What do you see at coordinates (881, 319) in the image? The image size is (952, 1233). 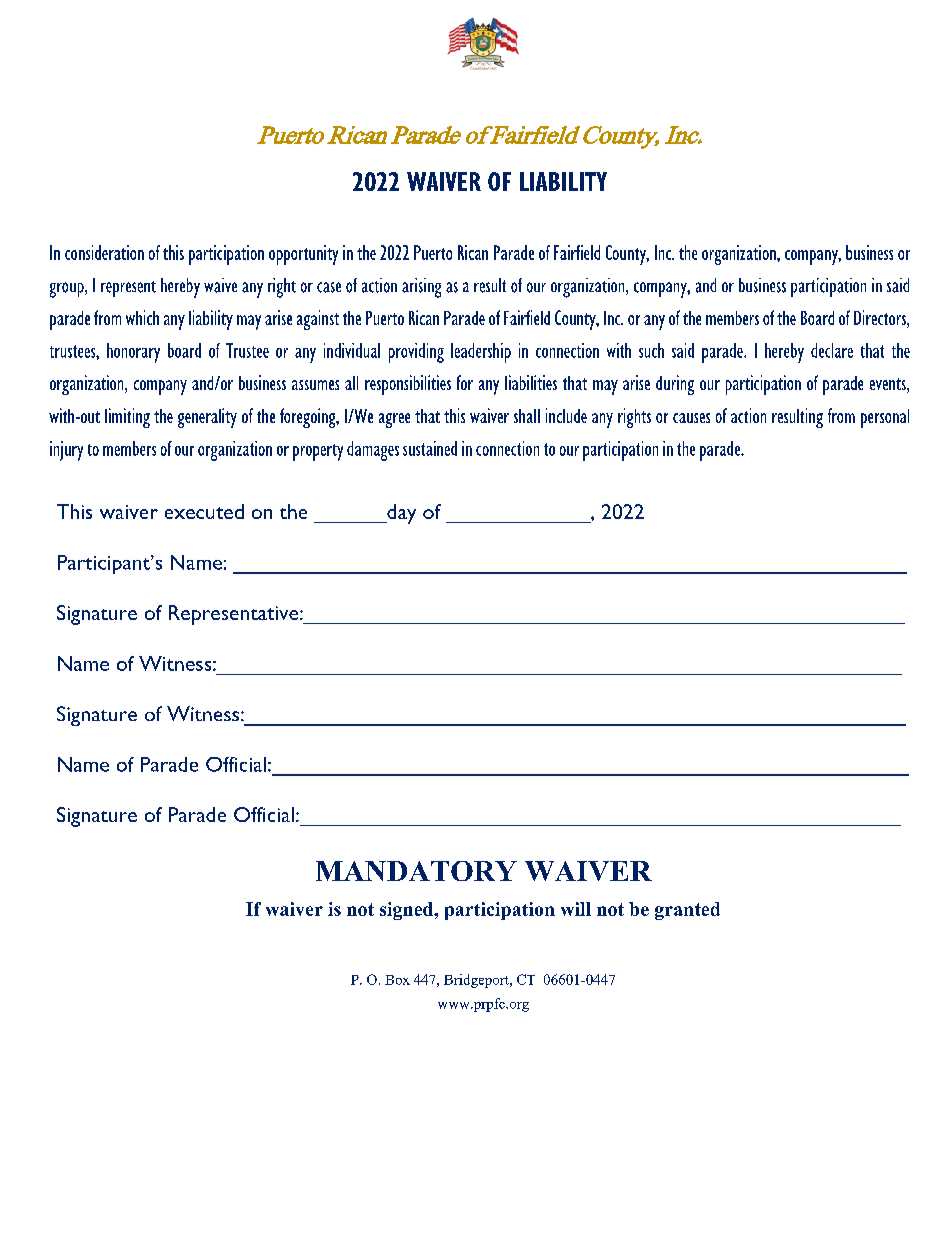 I see `Directors` at bounding box center [881, 319].
